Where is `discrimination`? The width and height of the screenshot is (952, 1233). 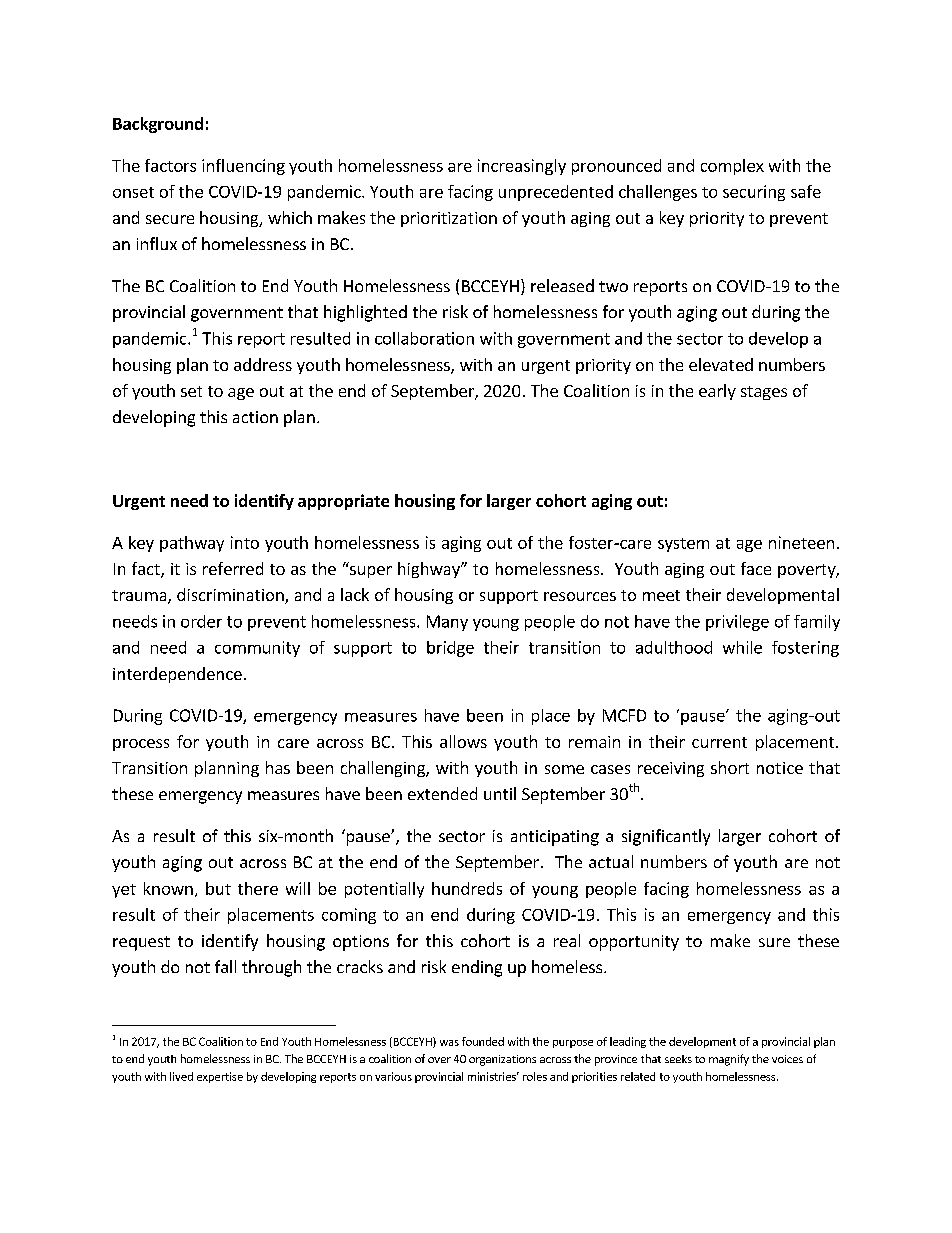
discrimination is located at coordinates (231, 596).
